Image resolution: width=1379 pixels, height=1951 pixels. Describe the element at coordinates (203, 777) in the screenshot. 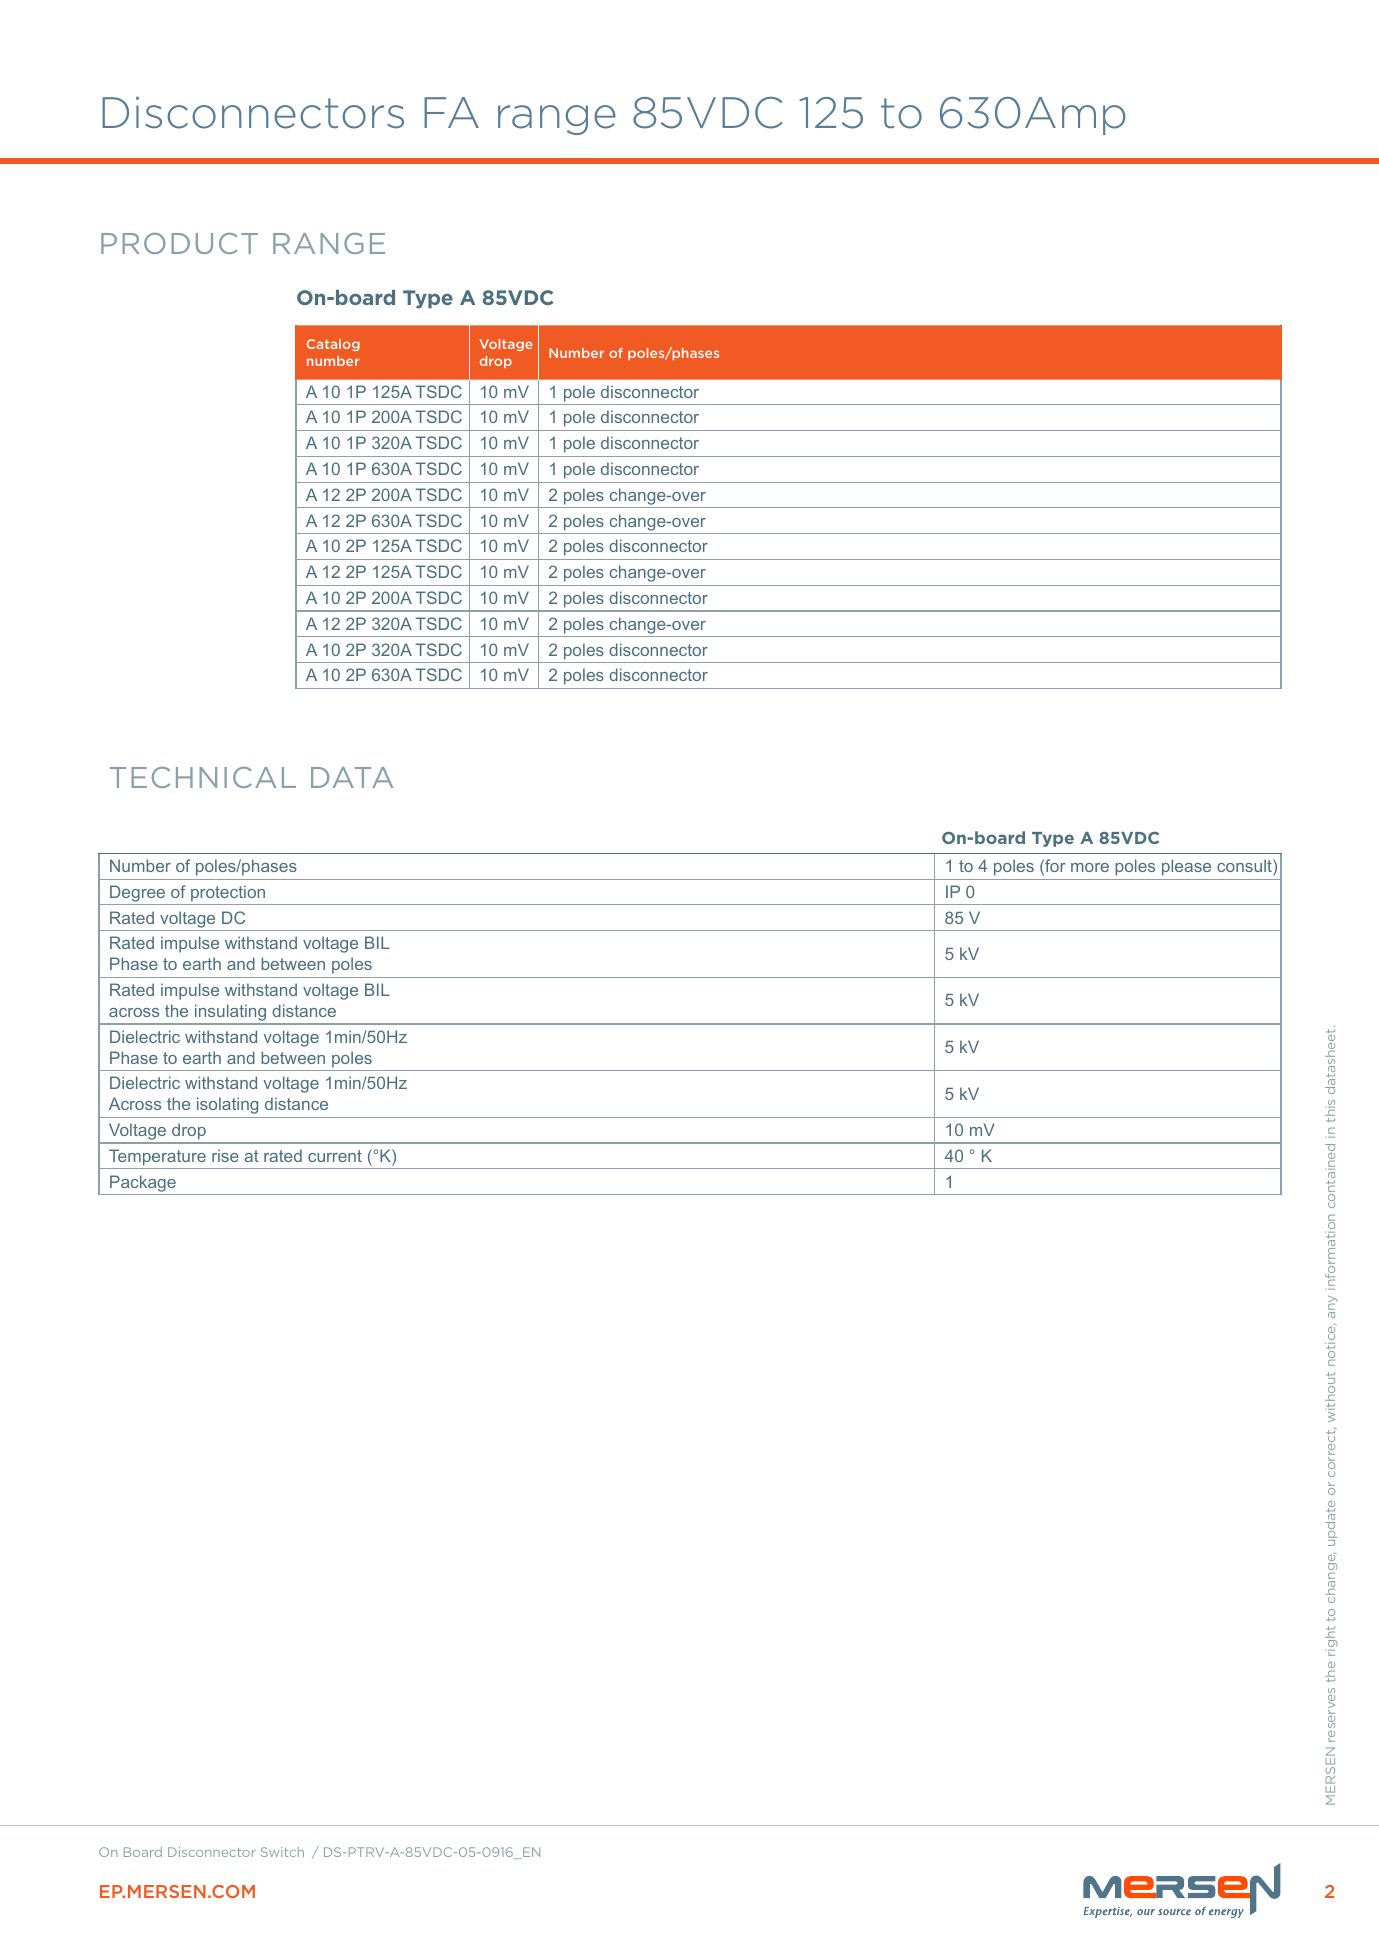

I see `TECHNICAL` at that location.
